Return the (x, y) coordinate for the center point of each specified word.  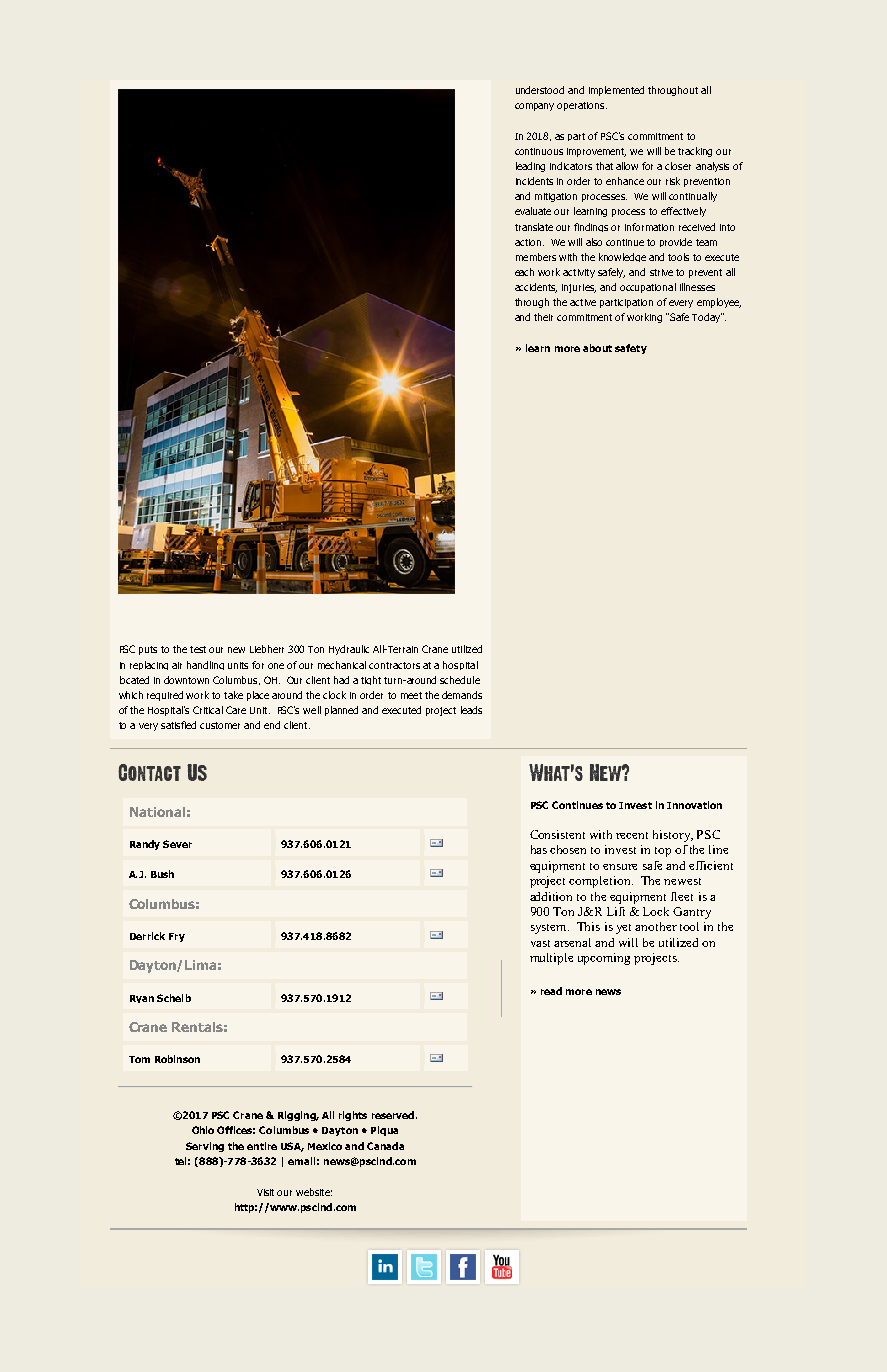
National (157, 812)
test (198, 649)
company (534, 107)
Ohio (203, 1130)
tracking (695, 152)
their (543, 317)
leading (530, 167)
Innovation (694, 805)
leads (471, 710)
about (597, 348)
